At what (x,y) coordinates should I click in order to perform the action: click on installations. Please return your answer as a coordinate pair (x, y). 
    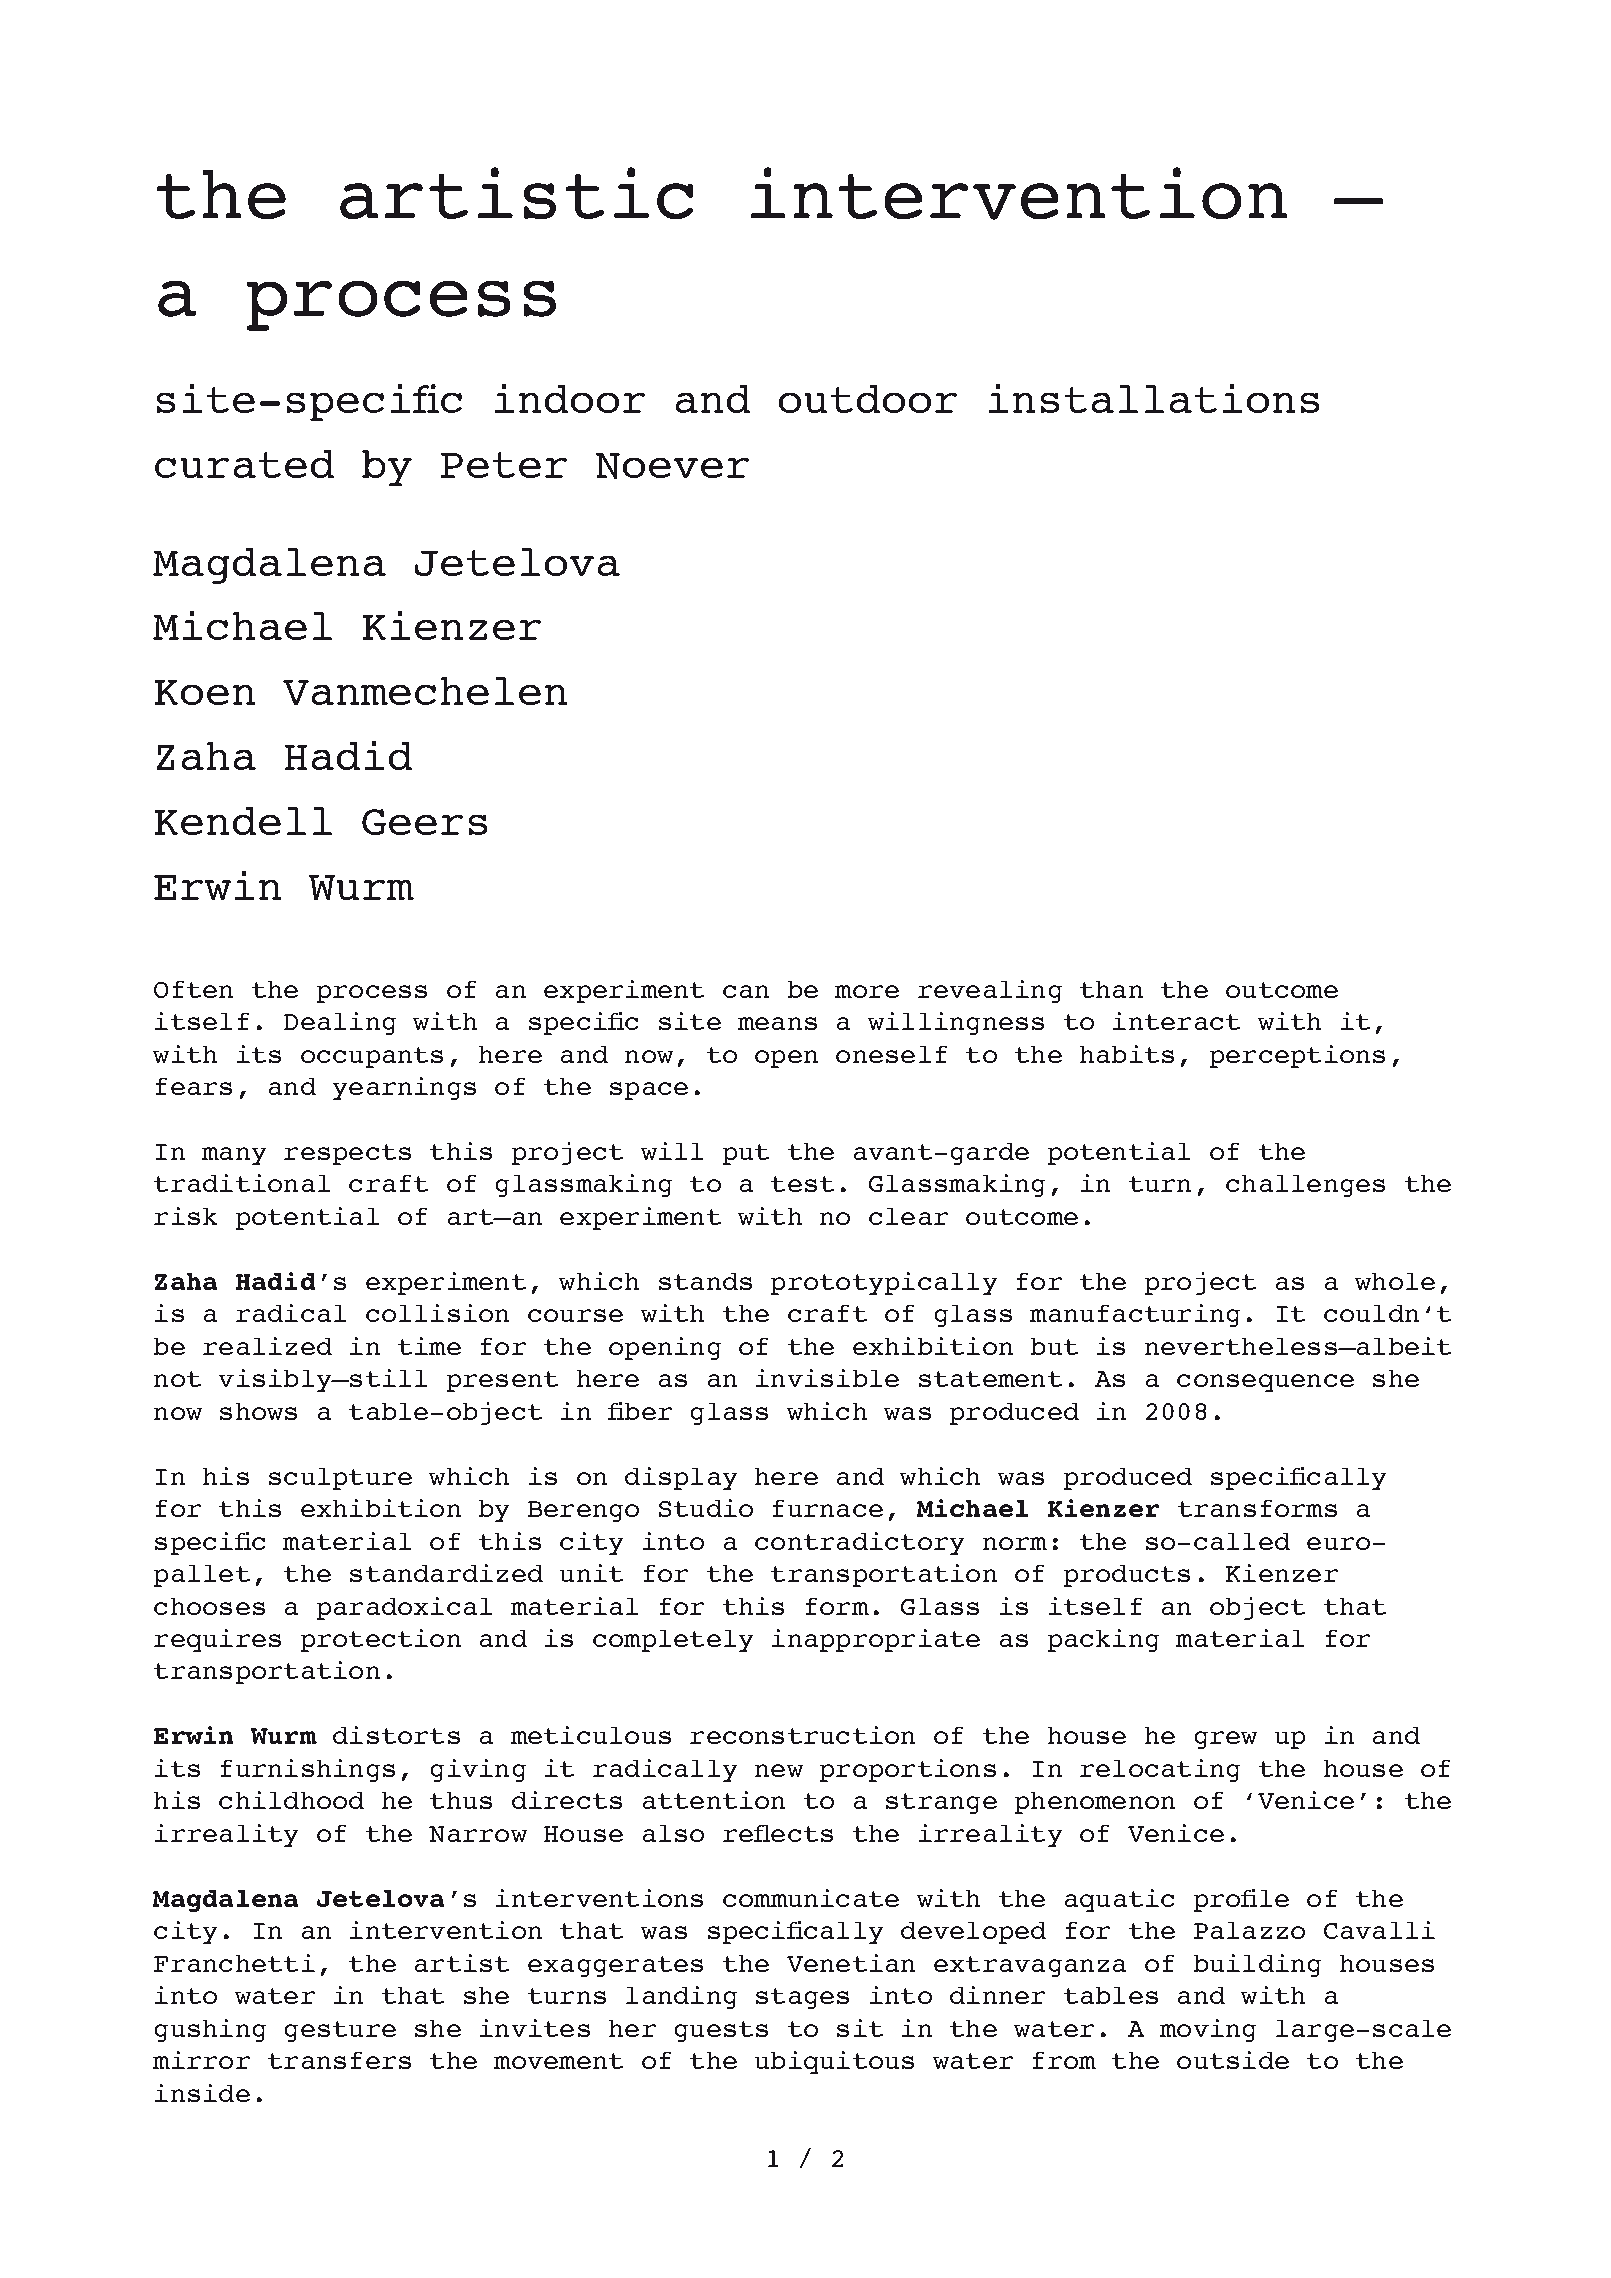
    Looking at the image, I should click on (1154, 398).
